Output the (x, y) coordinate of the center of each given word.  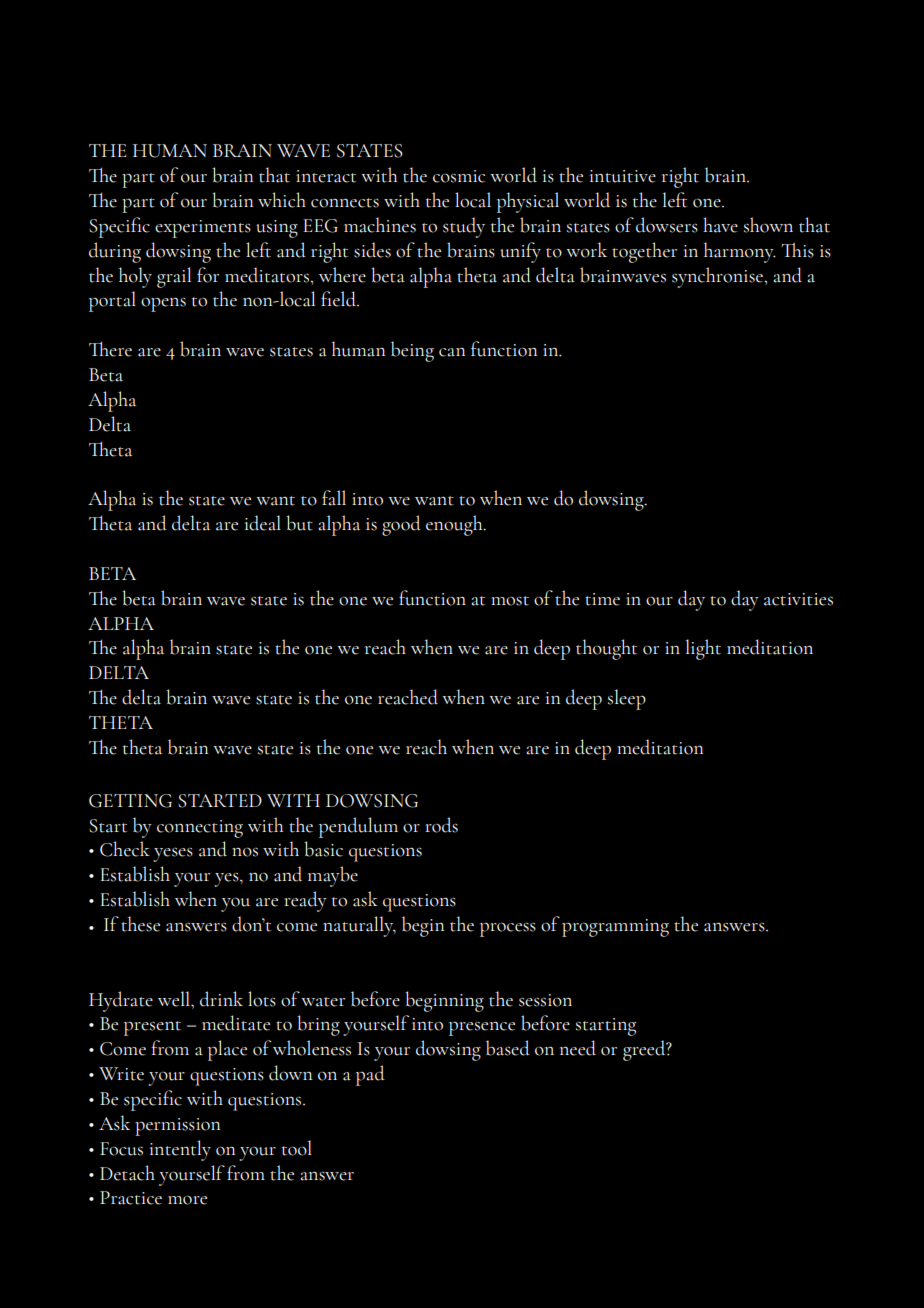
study (464, 227)
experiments (203, 229)
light (703, 649)
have (720, 225)
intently (180, 1150)
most (510, 601)
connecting (200, 829)
